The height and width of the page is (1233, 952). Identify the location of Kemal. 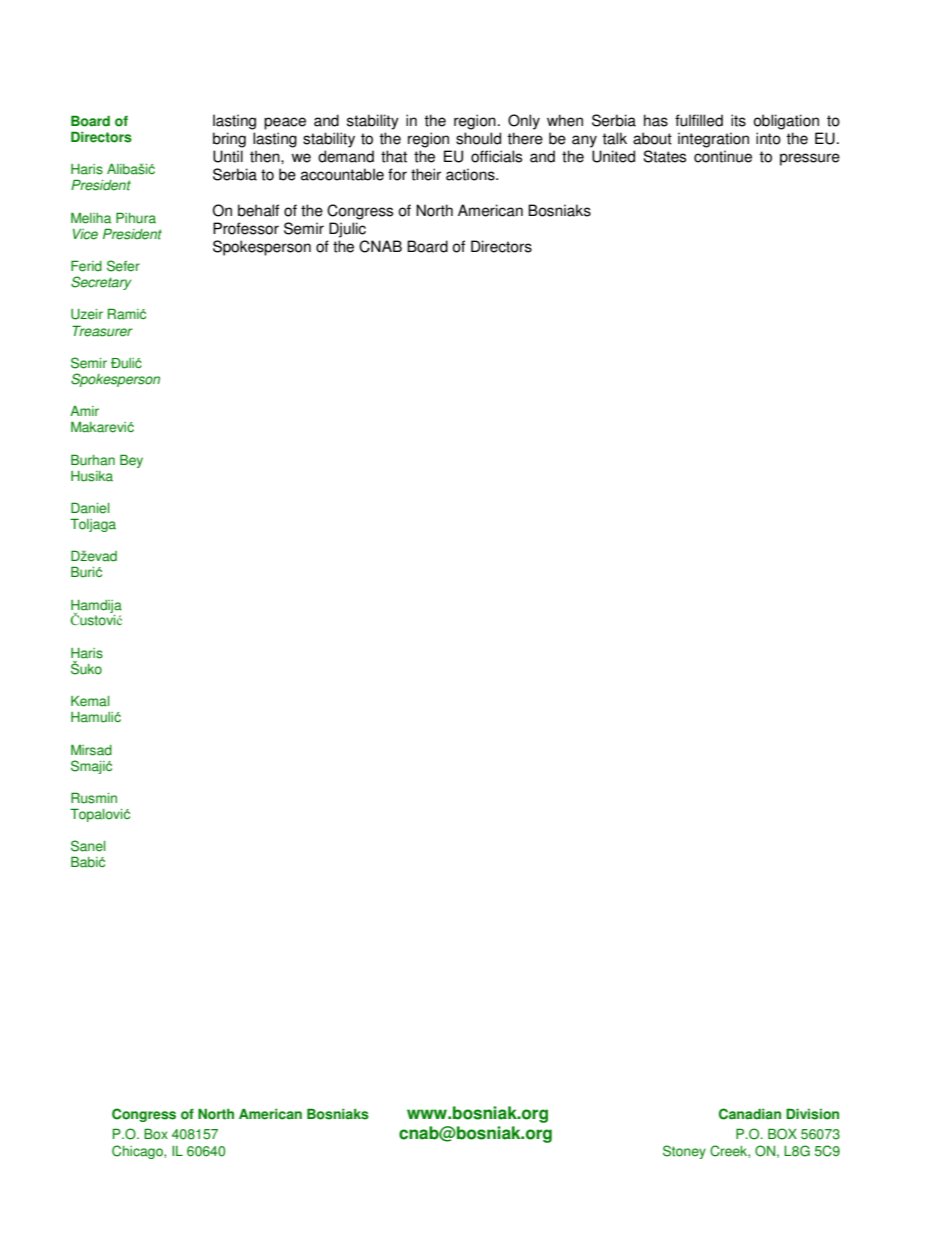
(90, 701).
